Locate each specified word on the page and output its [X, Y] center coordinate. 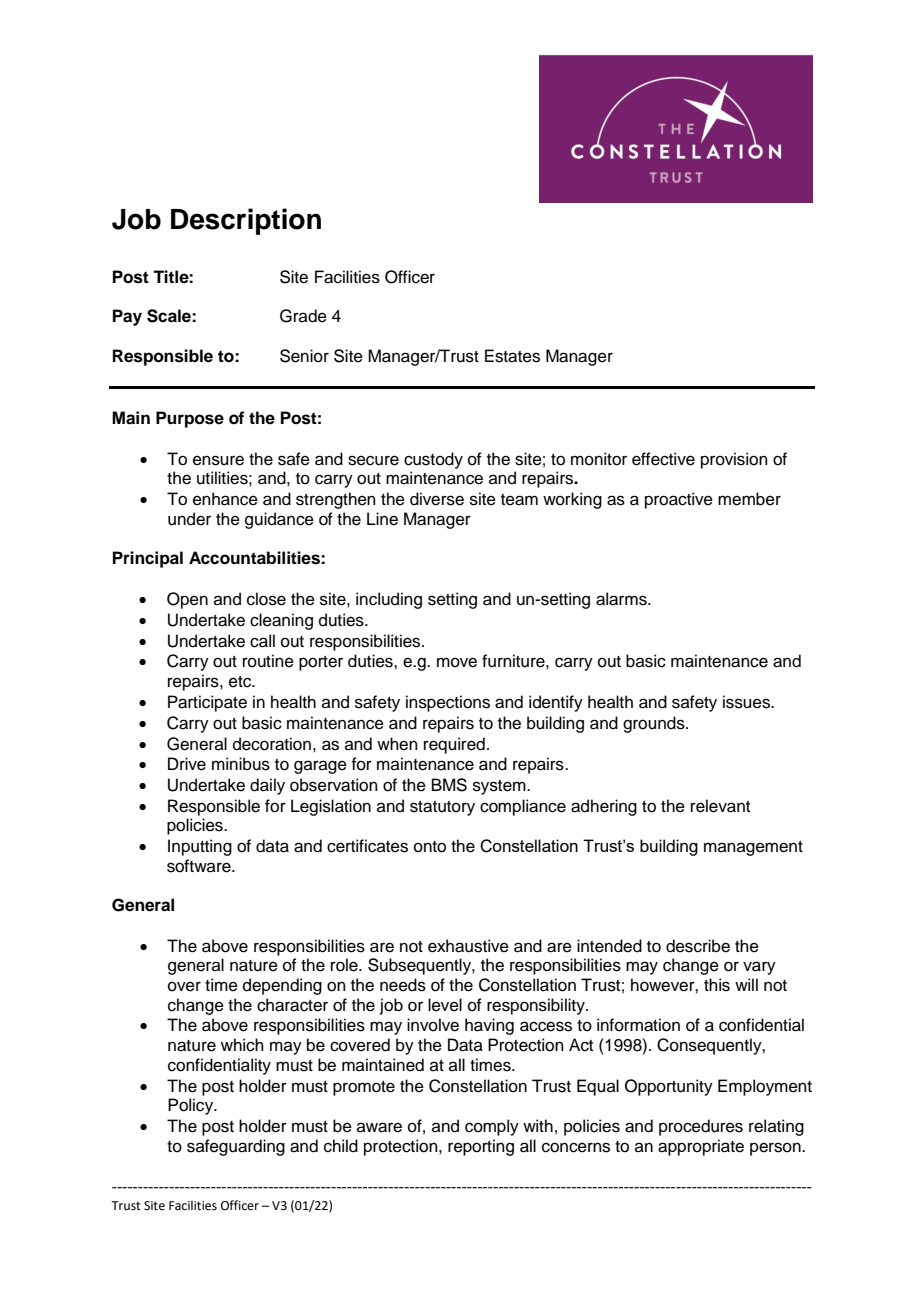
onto [430, 847]
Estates [512, 356]
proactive [679, 500]
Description [246, 221]
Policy [192, 1106]
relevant [720, 806]
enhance [225, 499]
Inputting [200, 847]
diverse [437, 499]
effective [663, 459]
